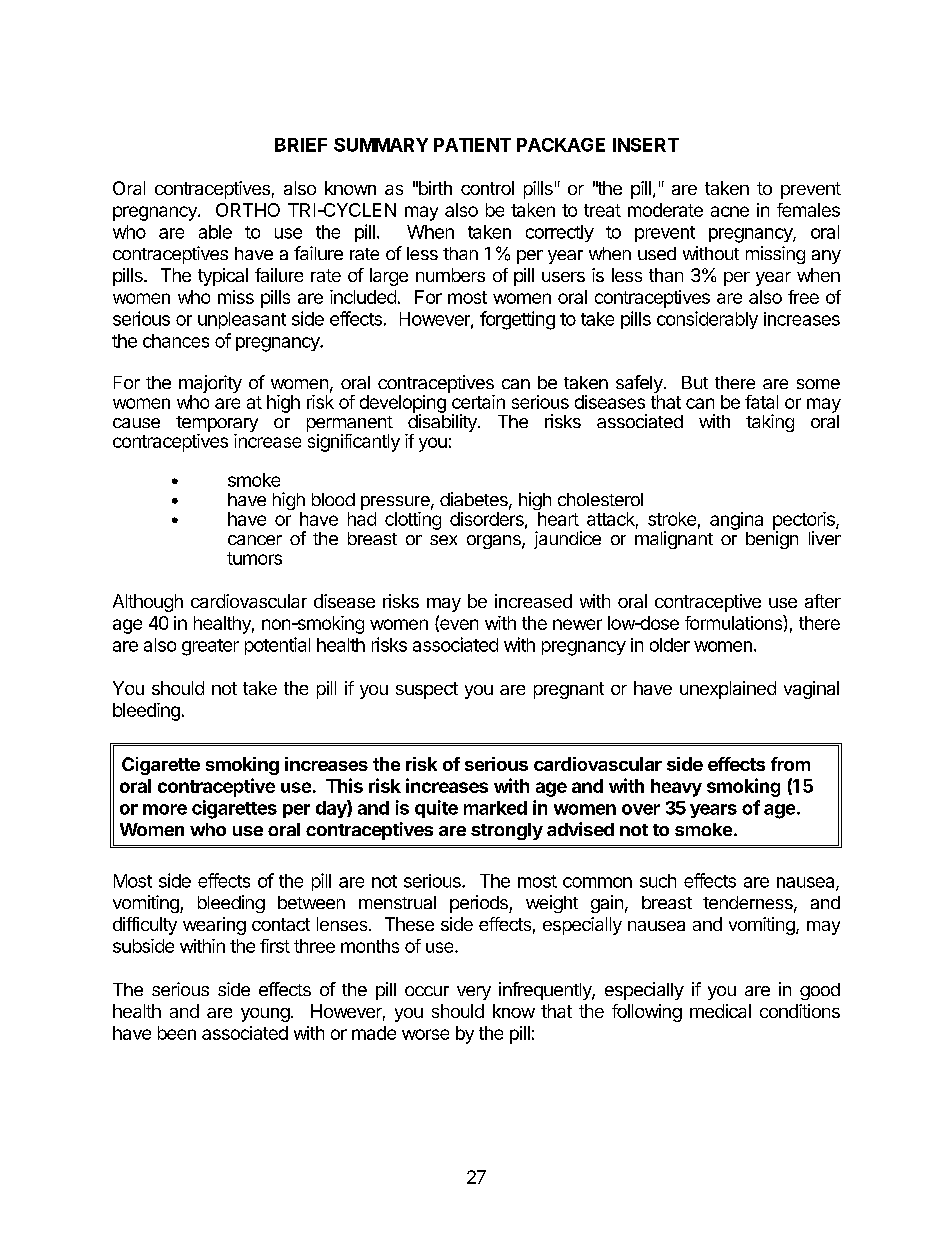 This document has height=1233, width=952. I want to click on very, so click(474, 993).
